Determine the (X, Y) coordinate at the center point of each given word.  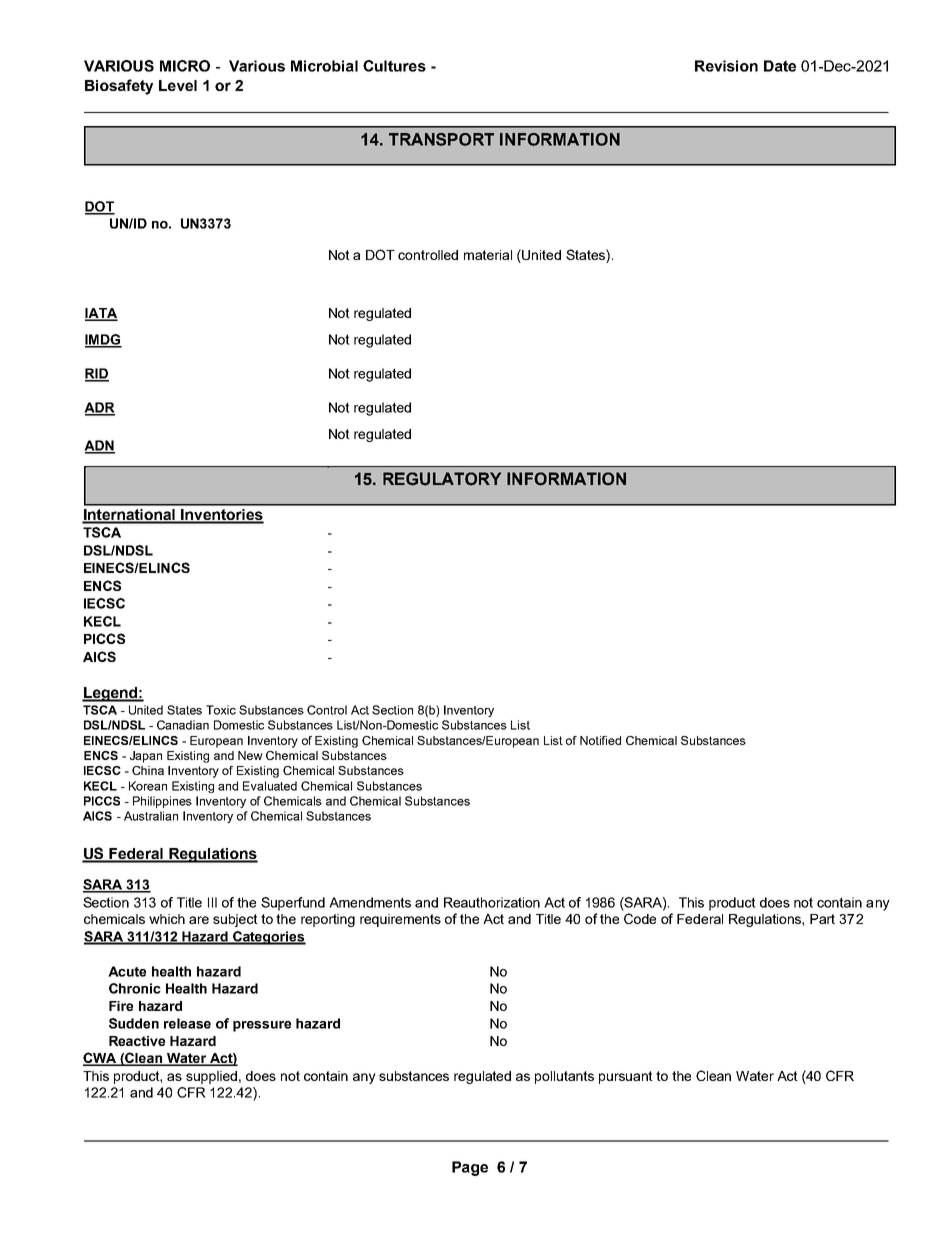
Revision (726, 66)
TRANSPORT (441, 139)
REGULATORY (442, 479)
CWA (101, 1059)
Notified (600, 740)
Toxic (221, 710)
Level (178, 85)
